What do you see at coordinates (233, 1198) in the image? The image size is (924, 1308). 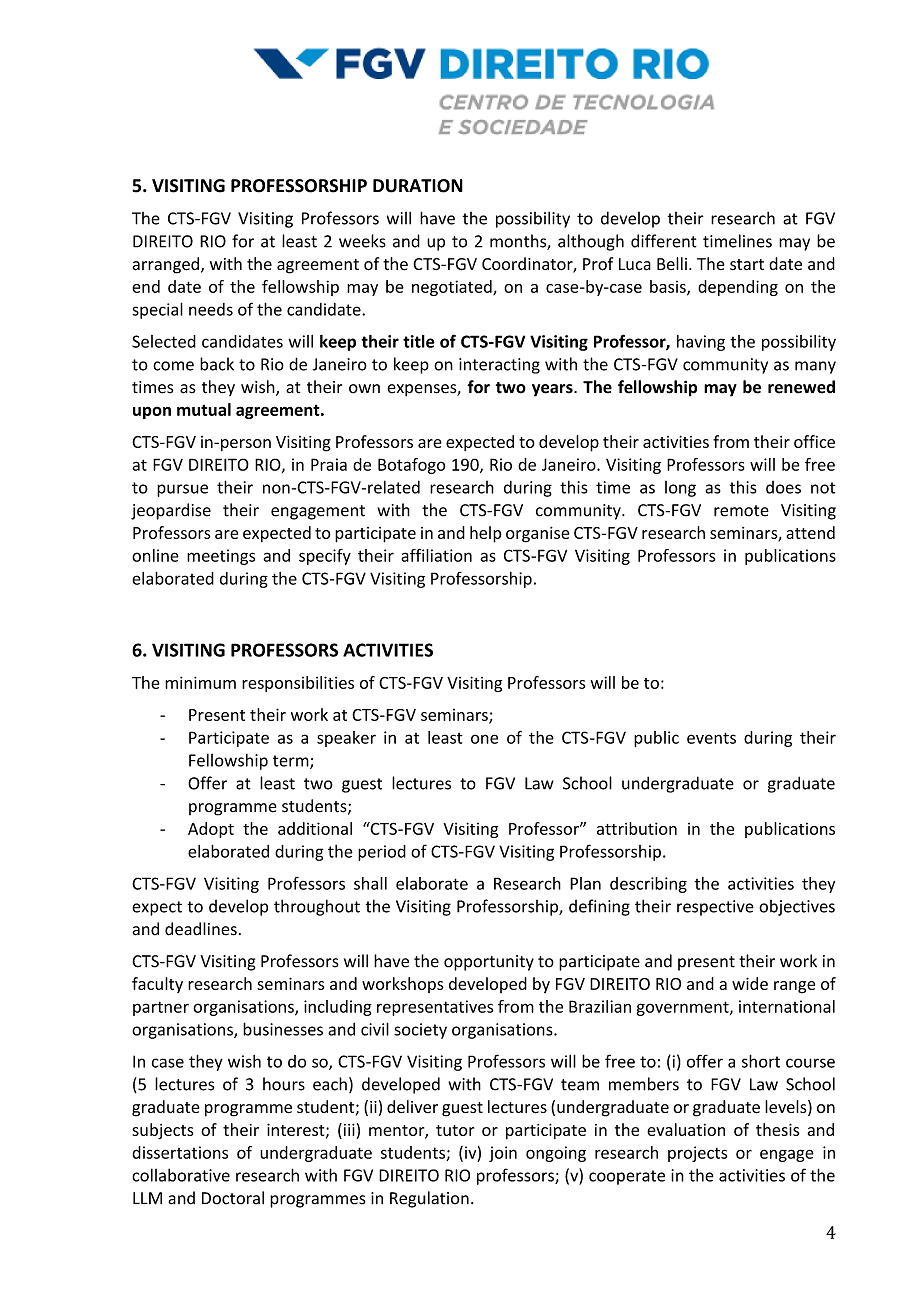 I see `Doctoral` at bounding box center [233, 1198].
